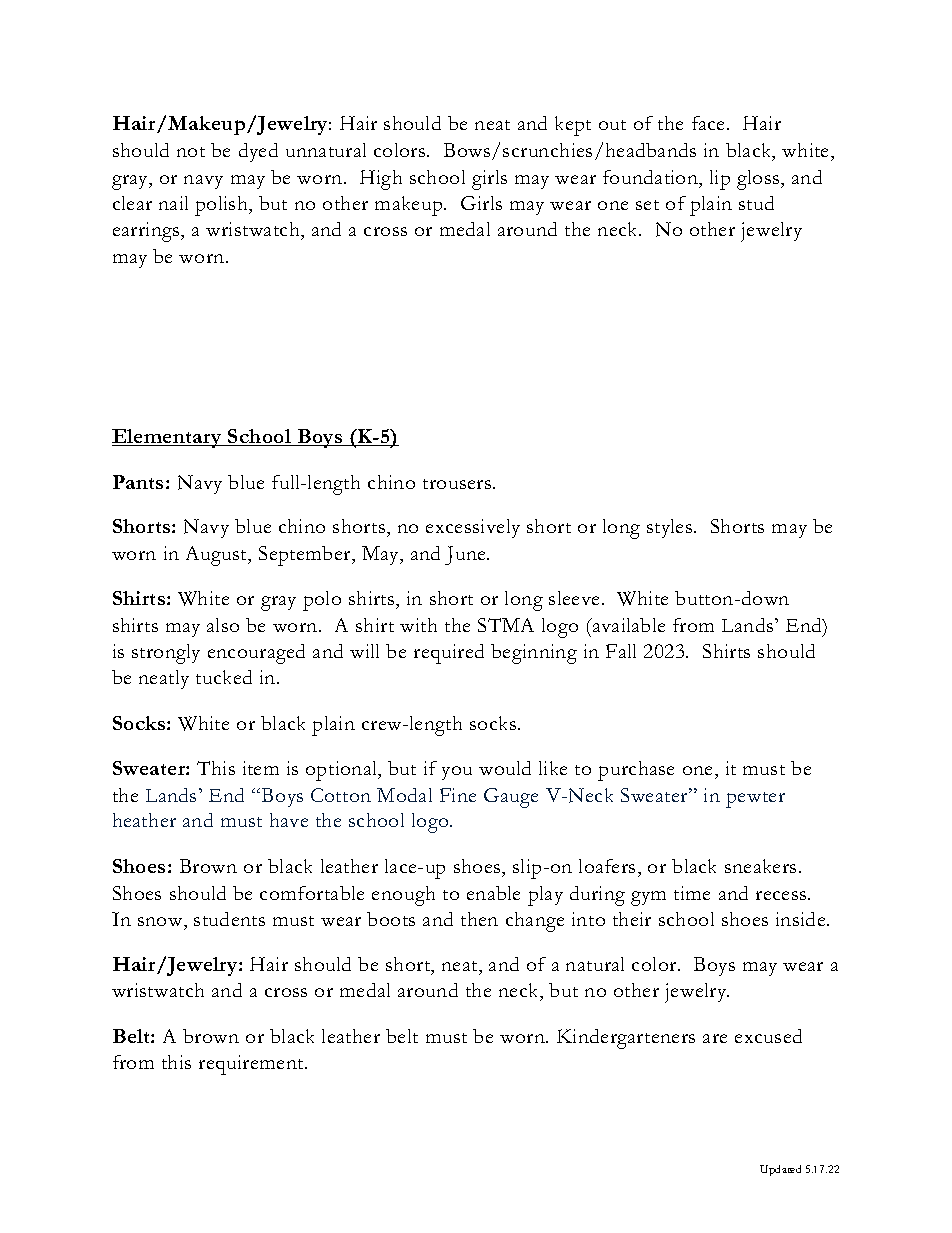  What do you see at coordinates (710, 123) in the document?
I see `face` at bounding box center [710, 123].
